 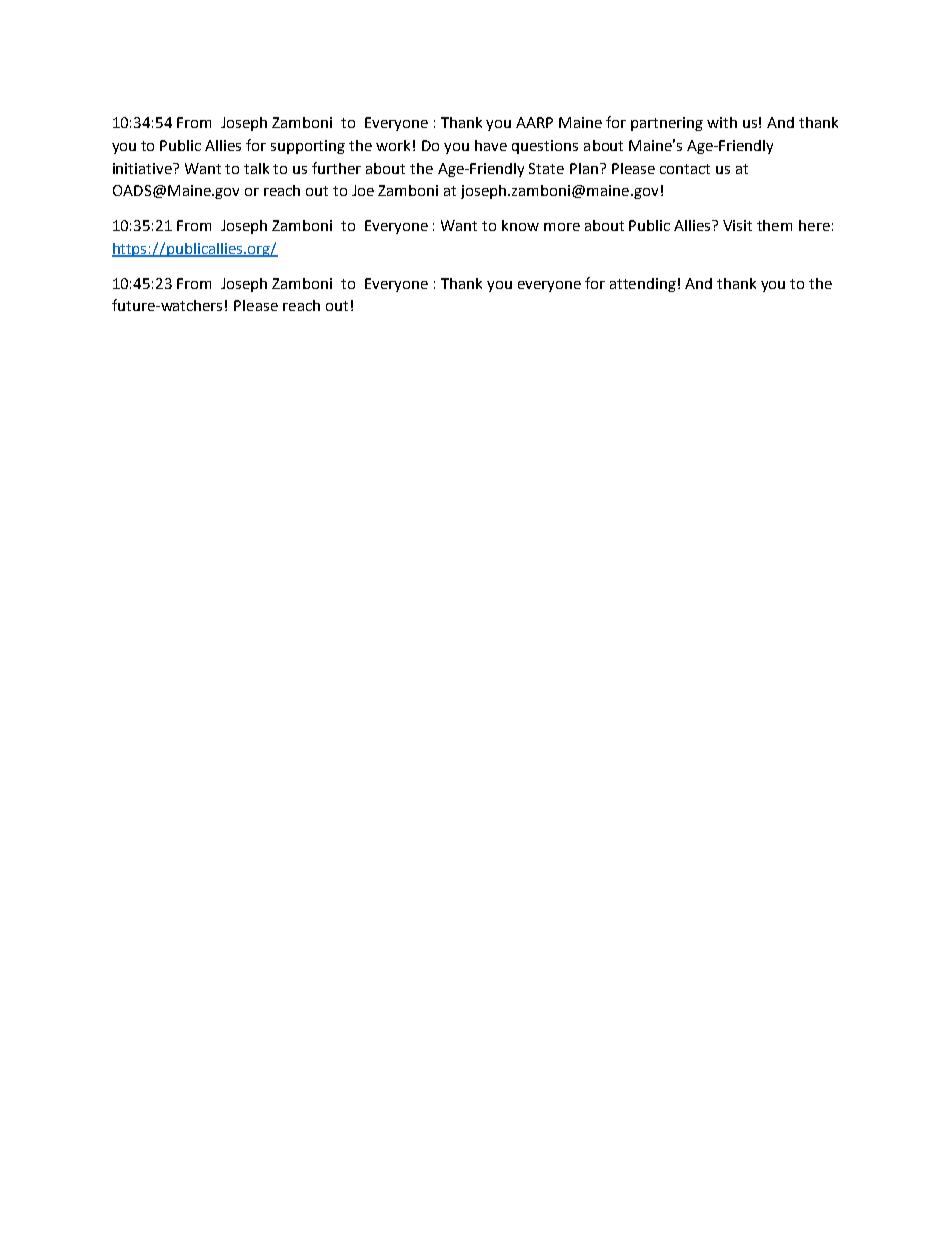 What do you see at coordinates (256, 168) in the document?
I see `talk` at bounding box center [256, 168].
